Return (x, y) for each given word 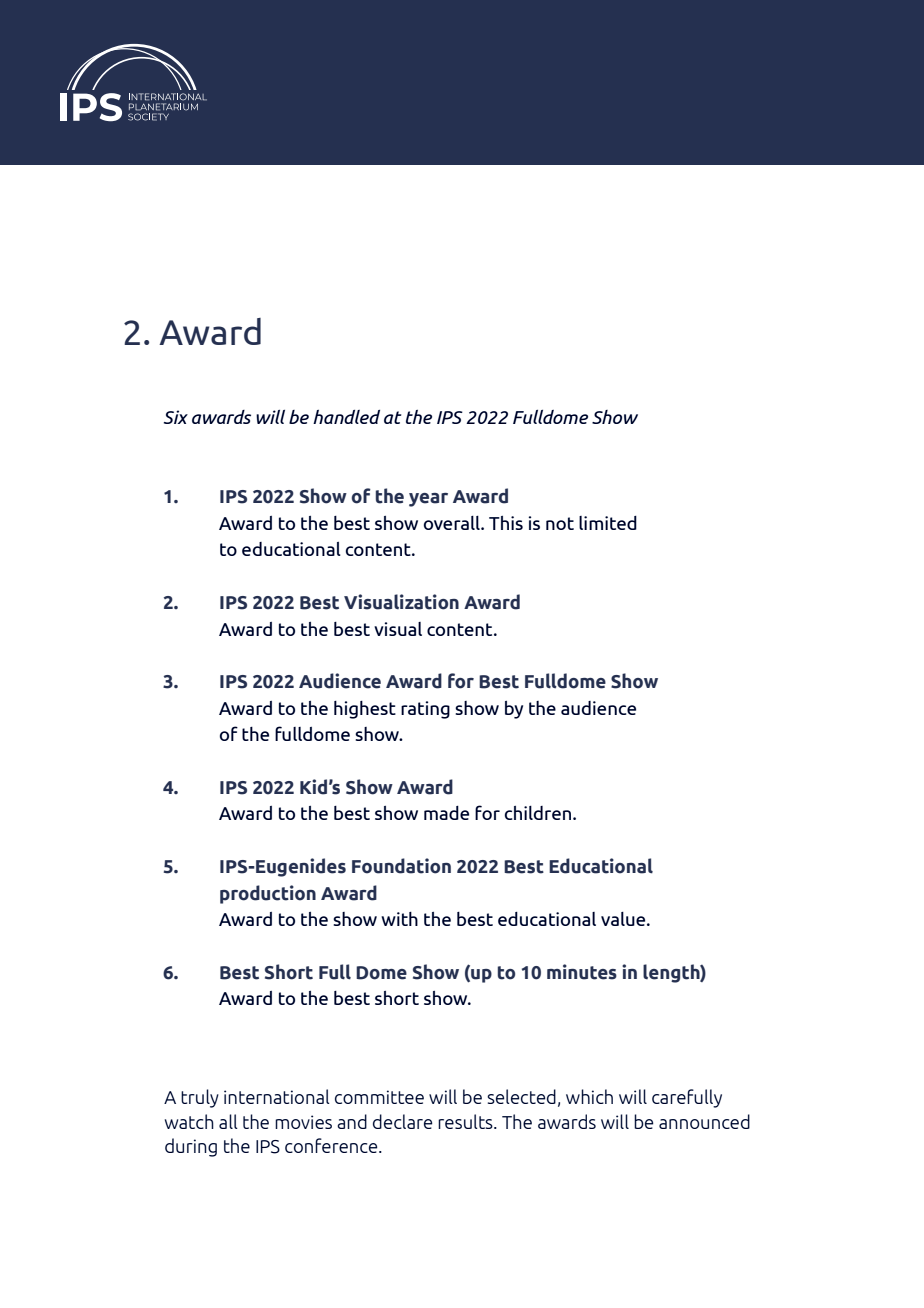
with (399, 919)
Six (176, 417)
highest (365, 710)
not (560, 523)
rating (425, 710)
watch (189, 1121)
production (268, 894)
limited (608, 523)
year (428, 500)
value (624, 919)
